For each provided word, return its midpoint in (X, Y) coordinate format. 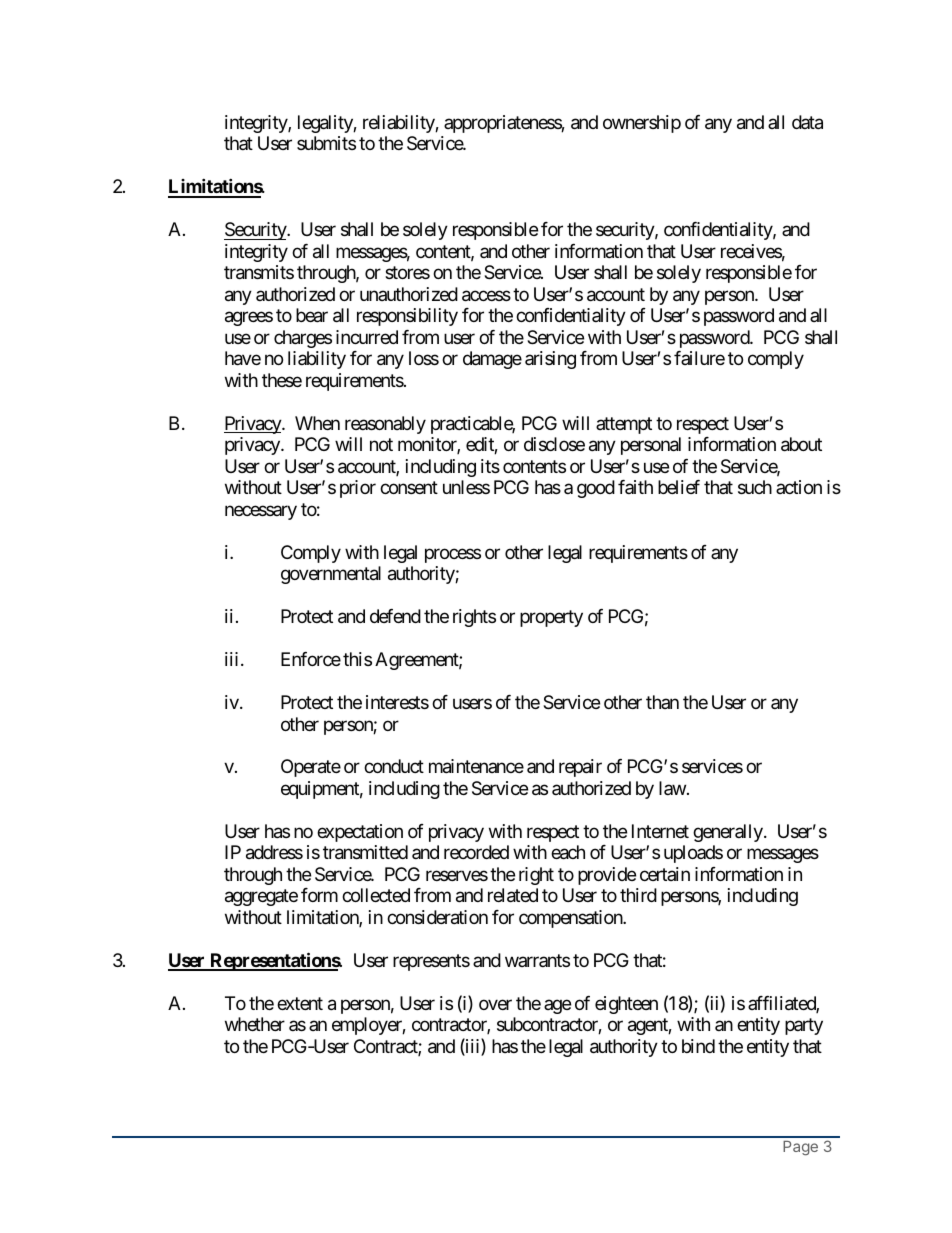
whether (255, 1024)
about (801, 444)
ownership (642, 124)
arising (550, 360)
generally (729, 833)
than (662, 702)
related (513, 895)
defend (395, 616)
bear (312, 315)
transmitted (365, 852)
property (551, 618)
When (317, 423)
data (807, 122)
